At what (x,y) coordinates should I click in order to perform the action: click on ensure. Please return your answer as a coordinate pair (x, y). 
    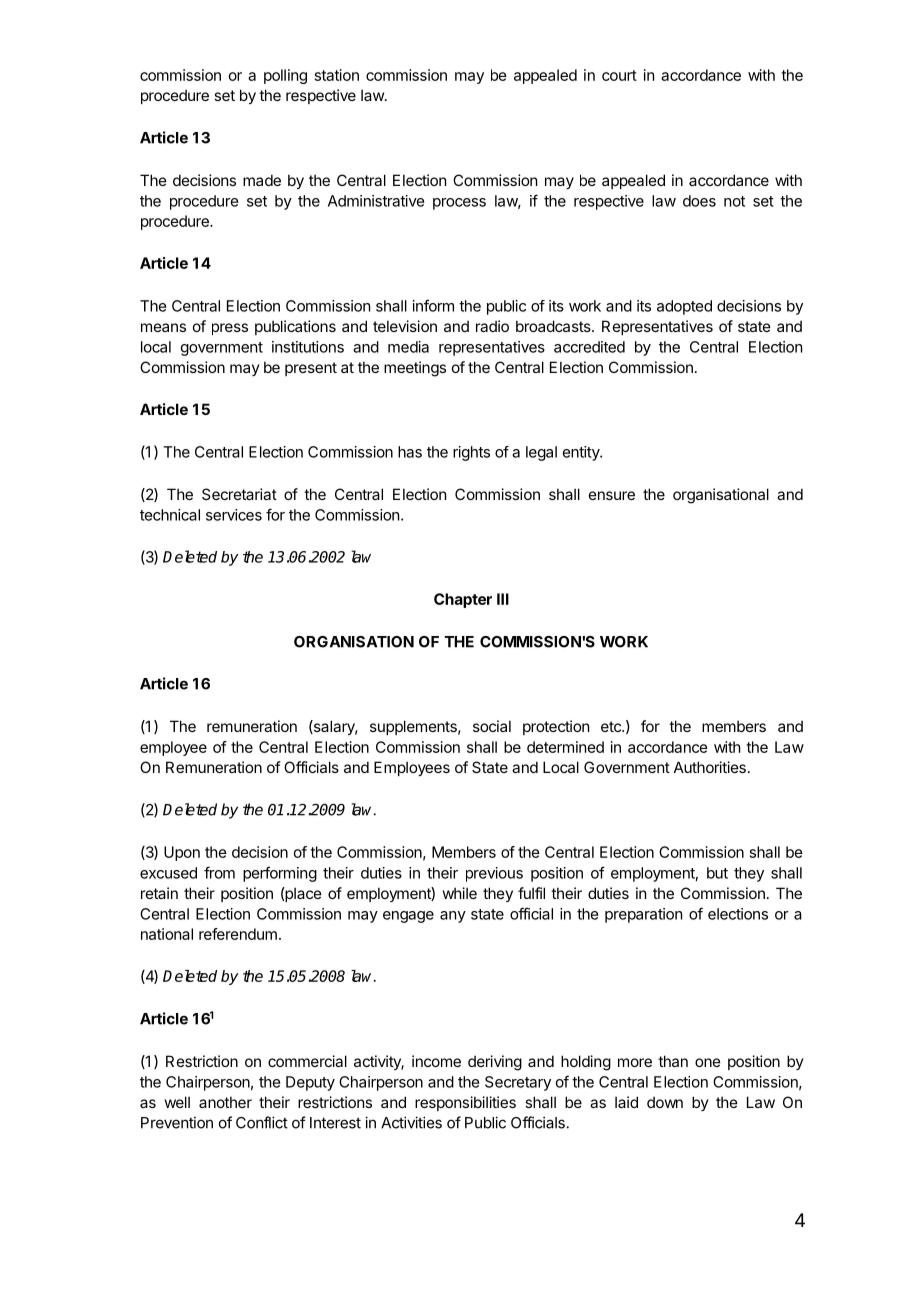
    Looking at the image, I should click on (612, 495).
